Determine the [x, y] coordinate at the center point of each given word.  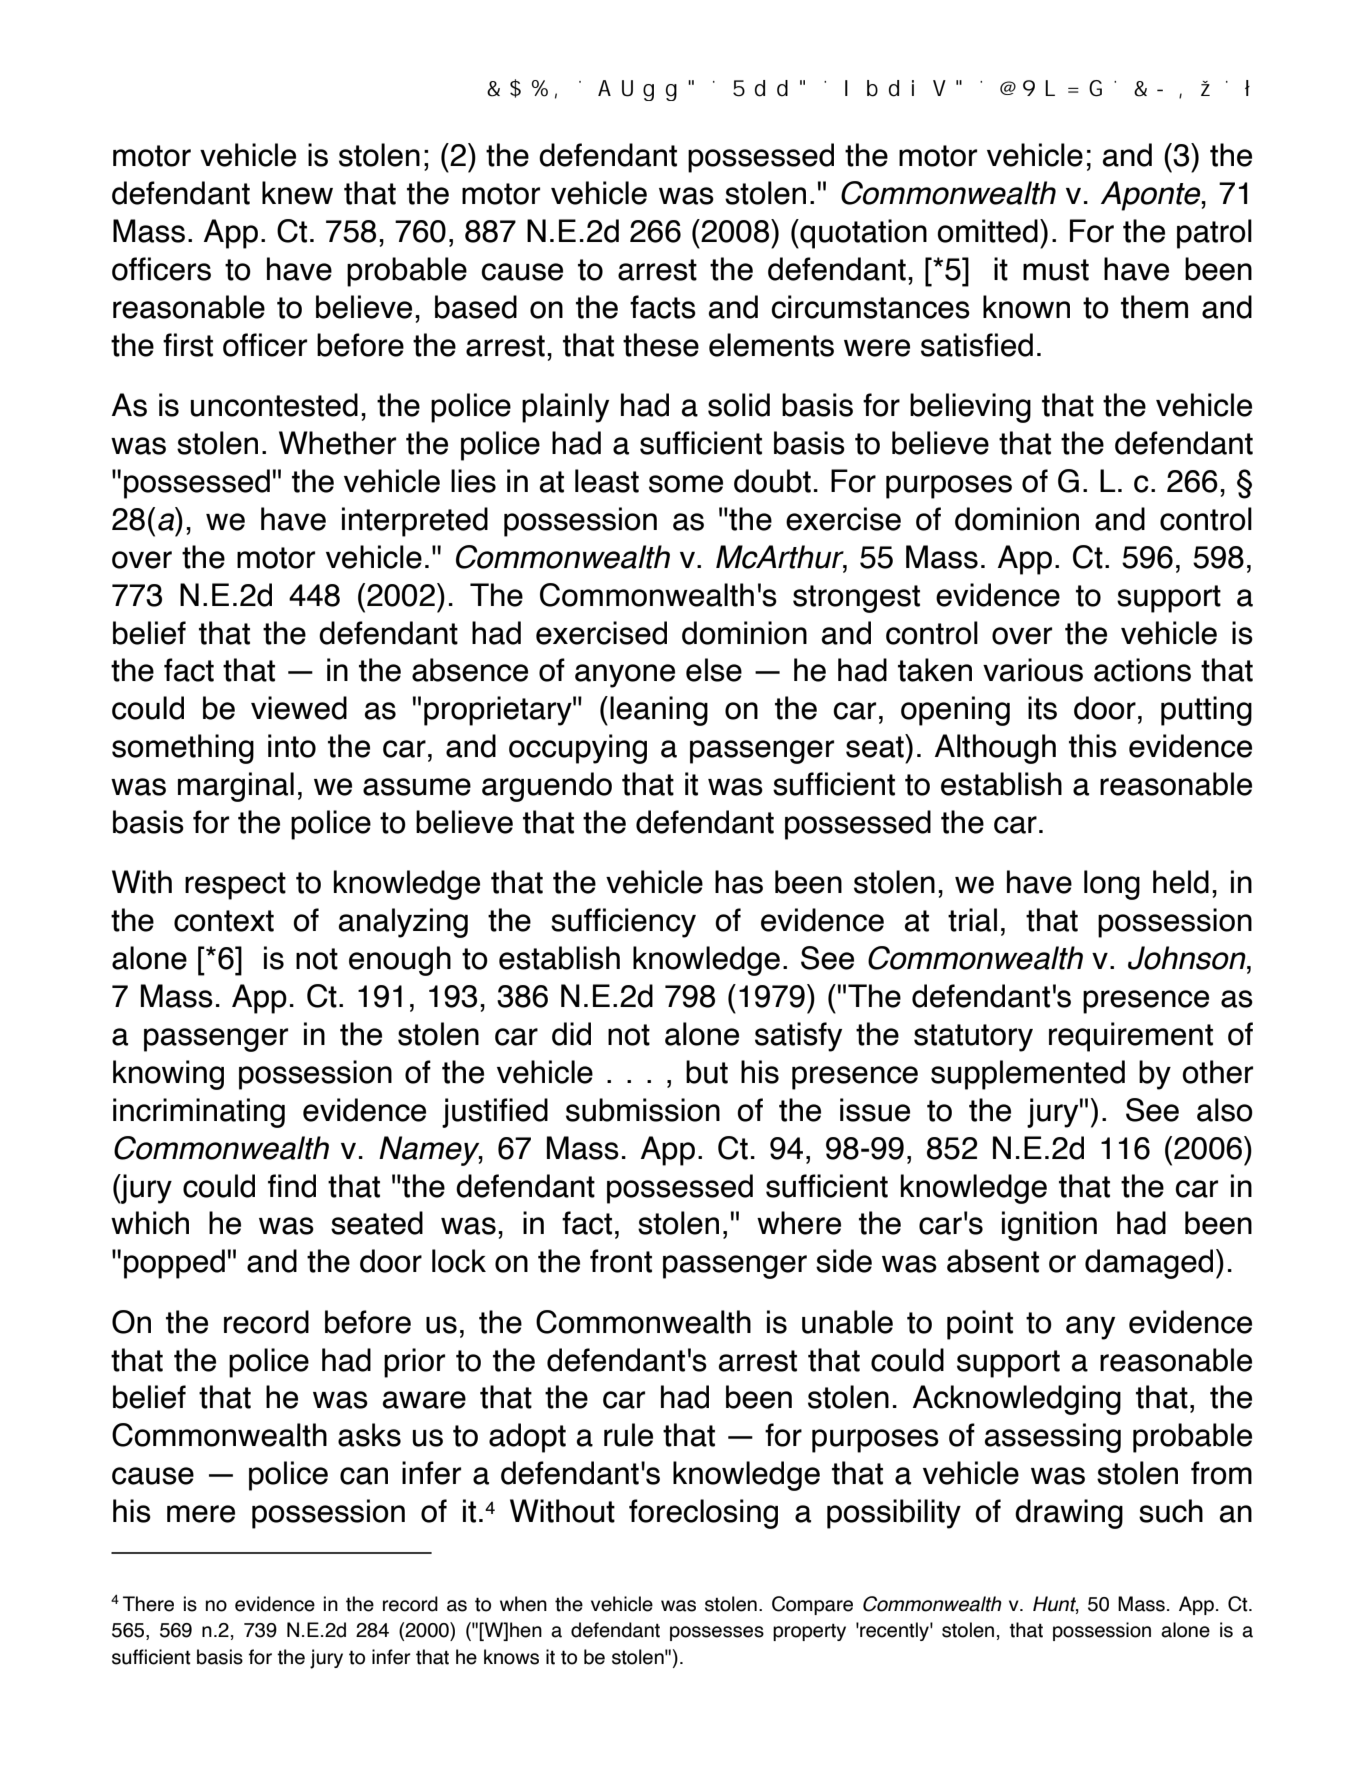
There [148, 1604]
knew [297, 193]
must [1056, 270]
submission [643, 1110]
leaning [659, 711]
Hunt [1056, 1604]
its [1042, 708]
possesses [717, 1633]
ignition [1049, 1226]
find [292, 1186]
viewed [299, 708]
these [661, 345]
